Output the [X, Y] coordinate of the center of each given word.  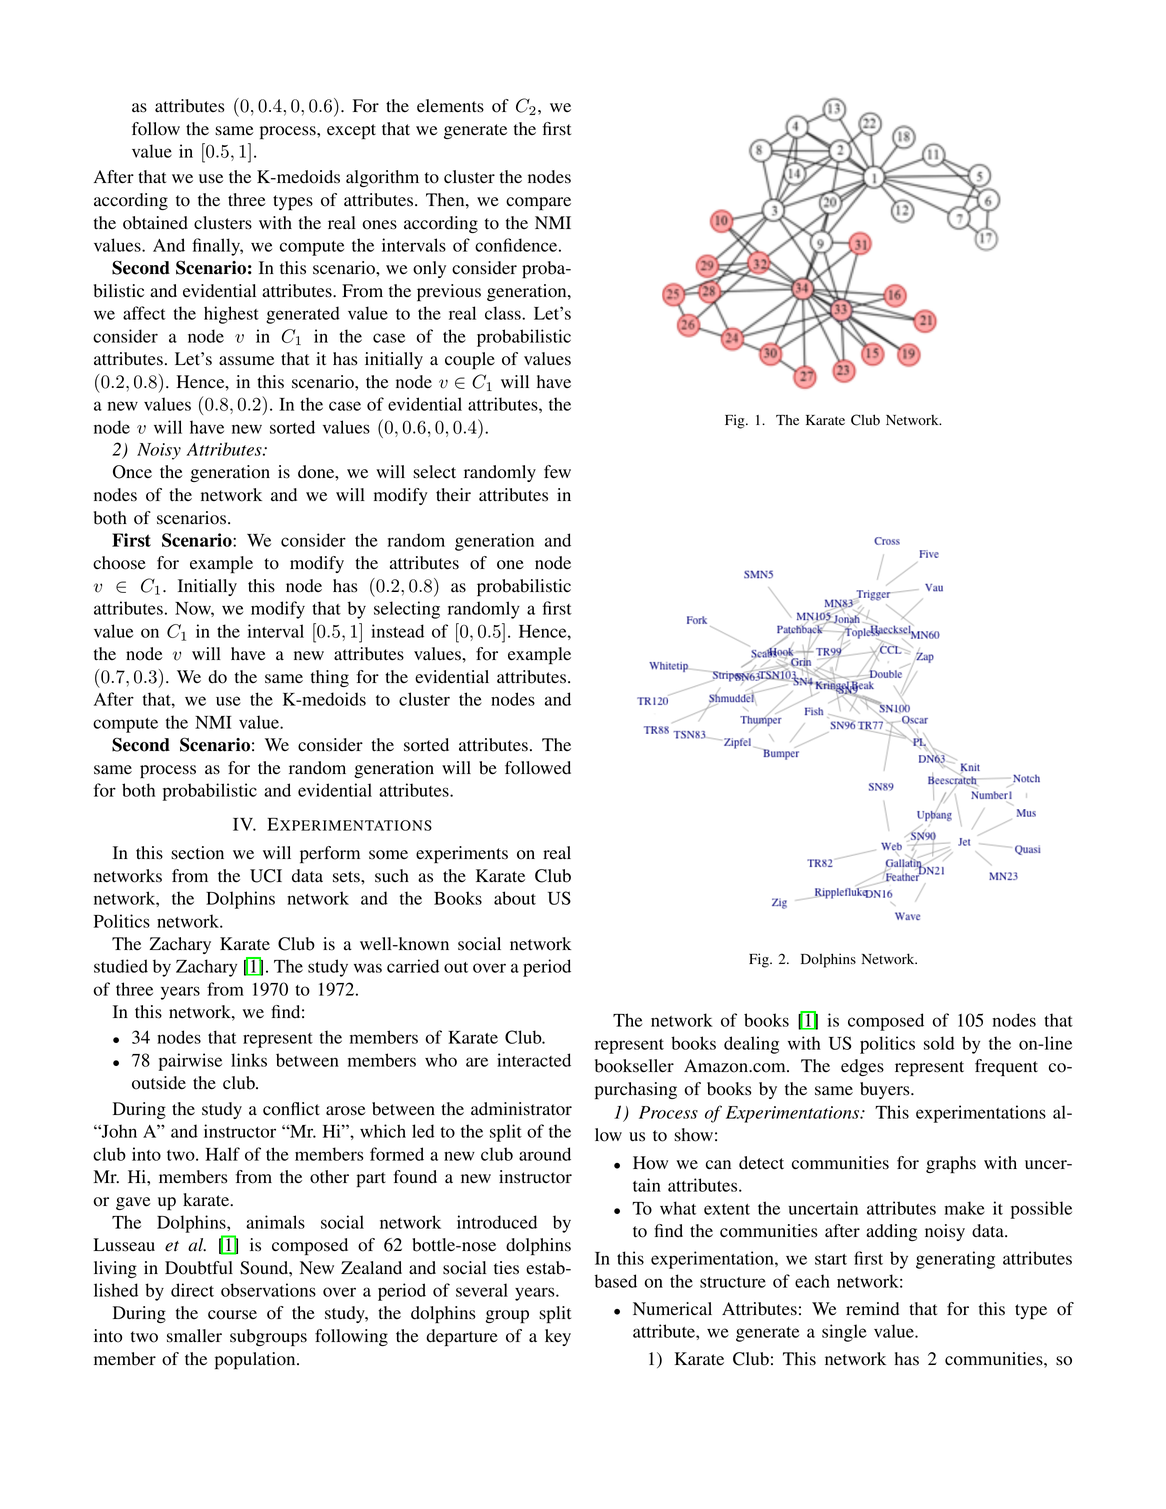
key [558, 1337]
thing [330, 678]
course [232, 1315]
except [351, 132]
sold [939, 1043]
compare [538, 204]
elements [450, 106]
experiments [462, 855]
